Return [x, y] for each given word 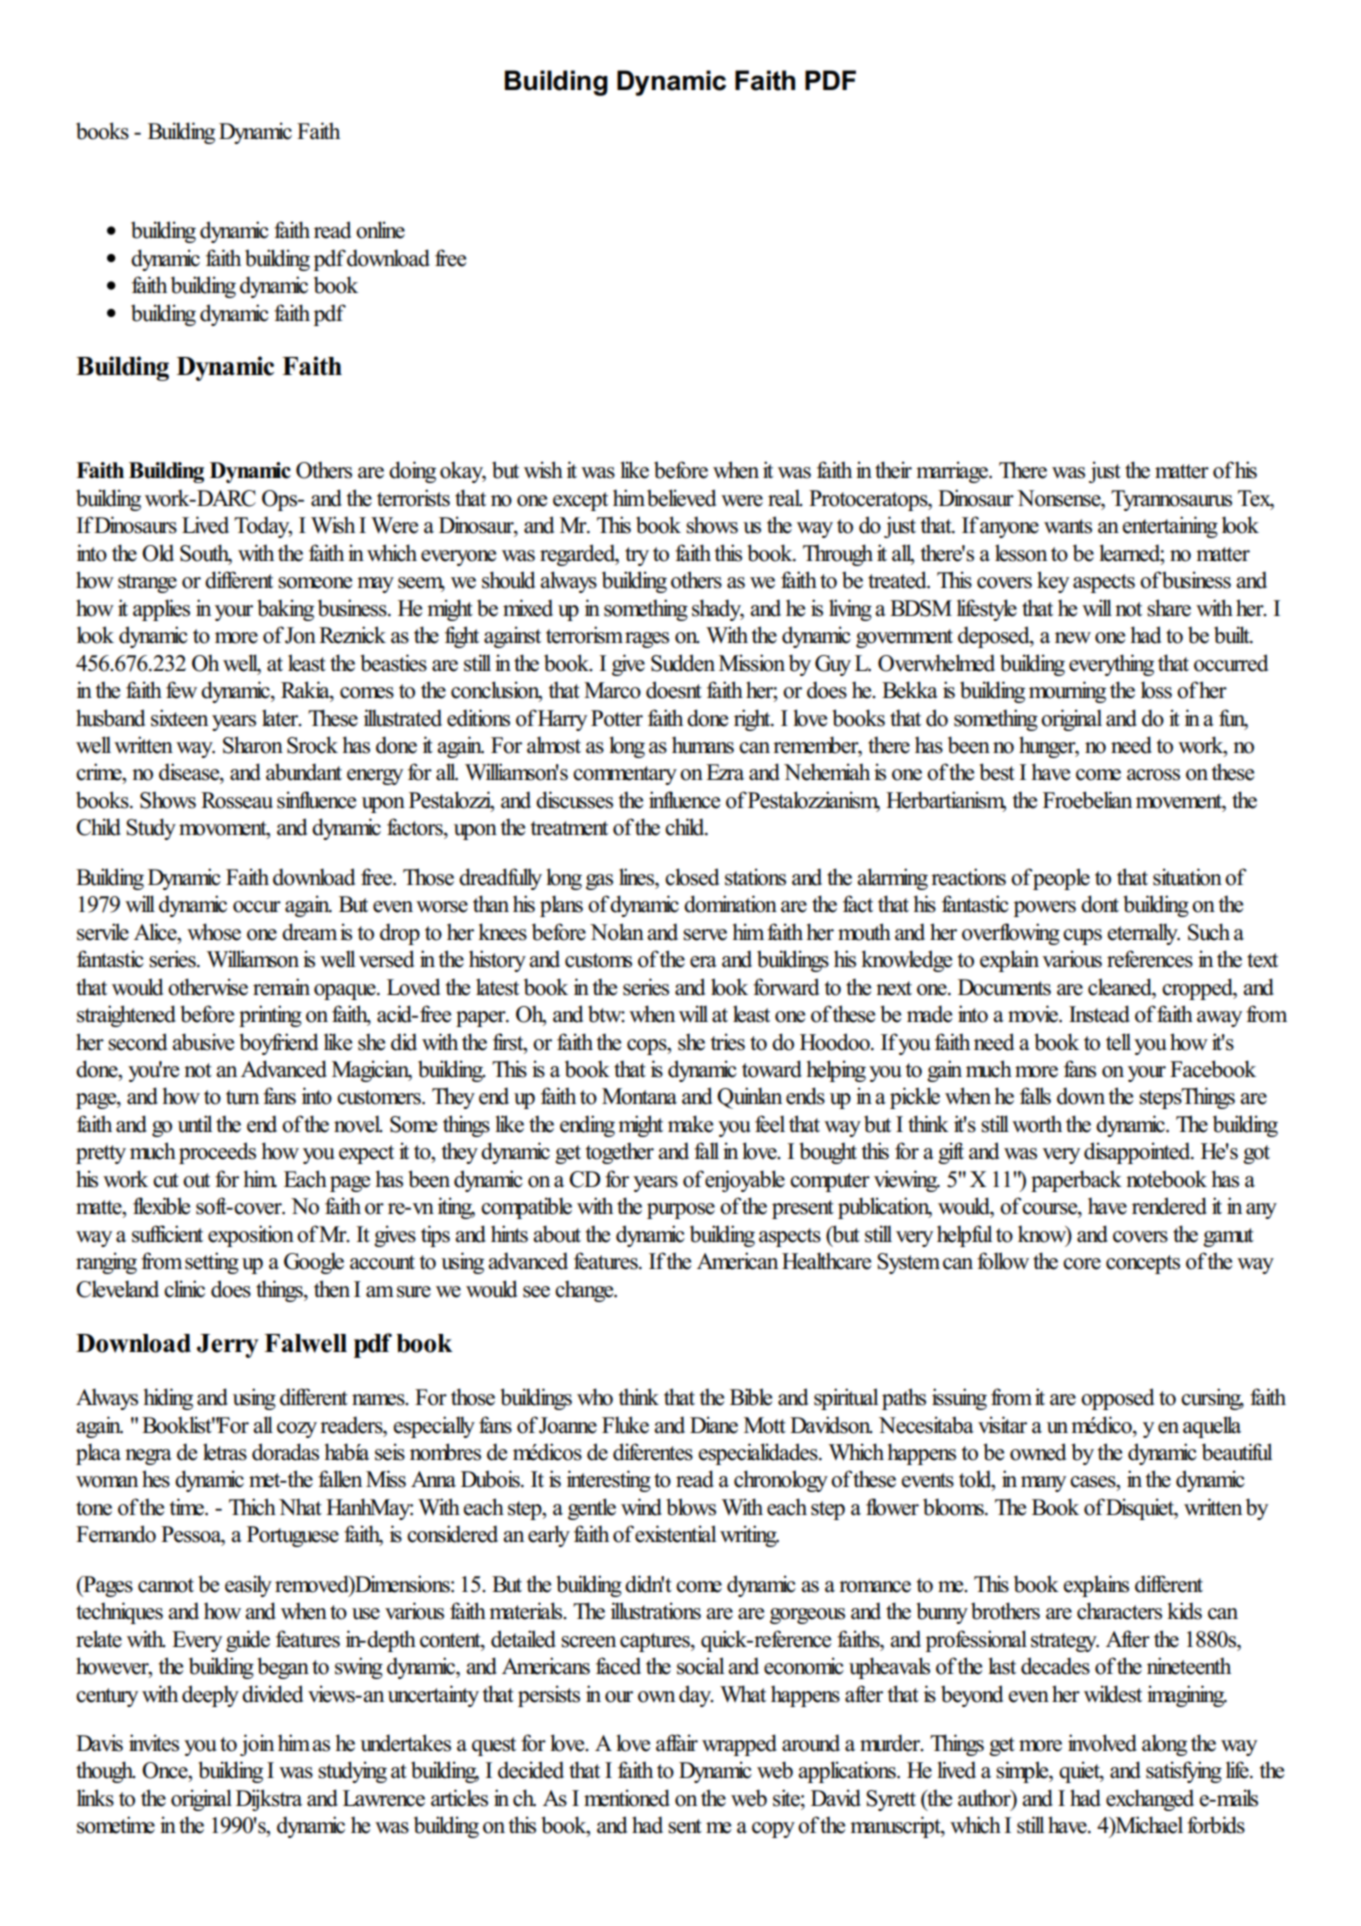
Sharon [253, 745]
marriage [953, 472]
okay [463, 472]
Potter [617, 718]
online [380, 230]
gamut [1228, 1237]
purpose [681, 1211]
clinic [184, 1289]
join [257, 1745]
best [997, 772]
